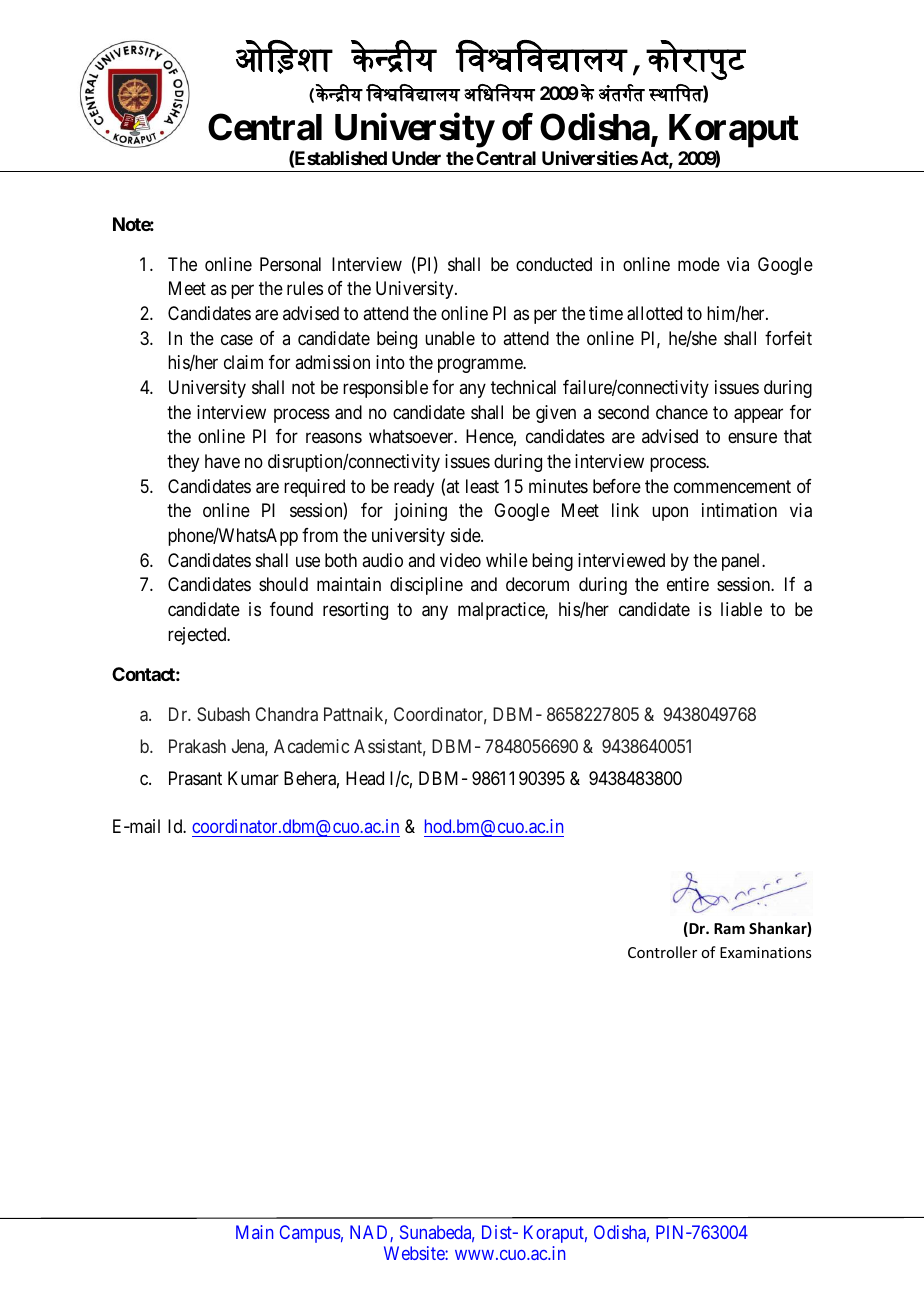 This screenshot has height=1308, width=924. I want to click on Examinations, so click(765, 952).
